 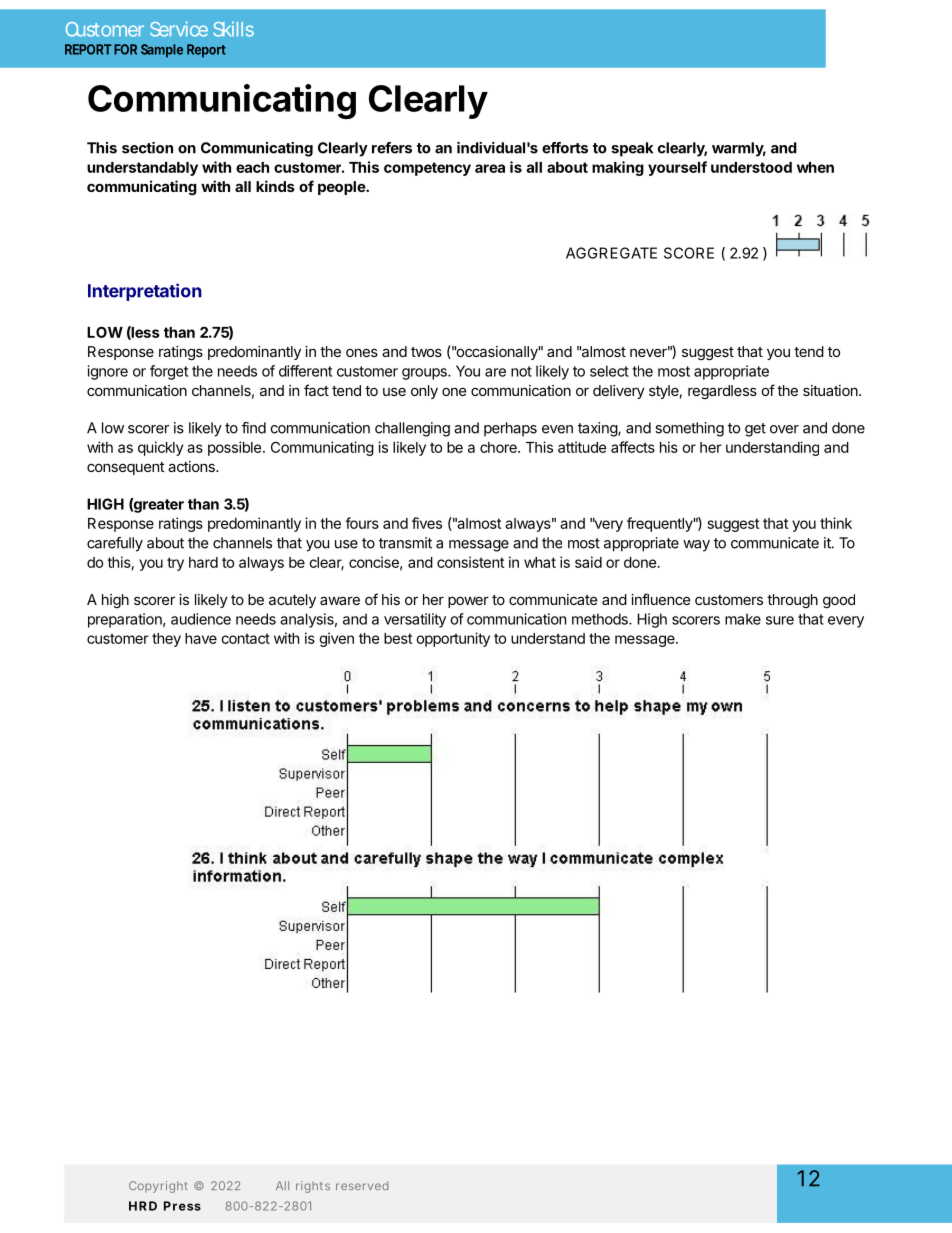 What do you see at coordinates (201, 638) in the screenshot?
I see `have` at bounding box center [201, 638].
